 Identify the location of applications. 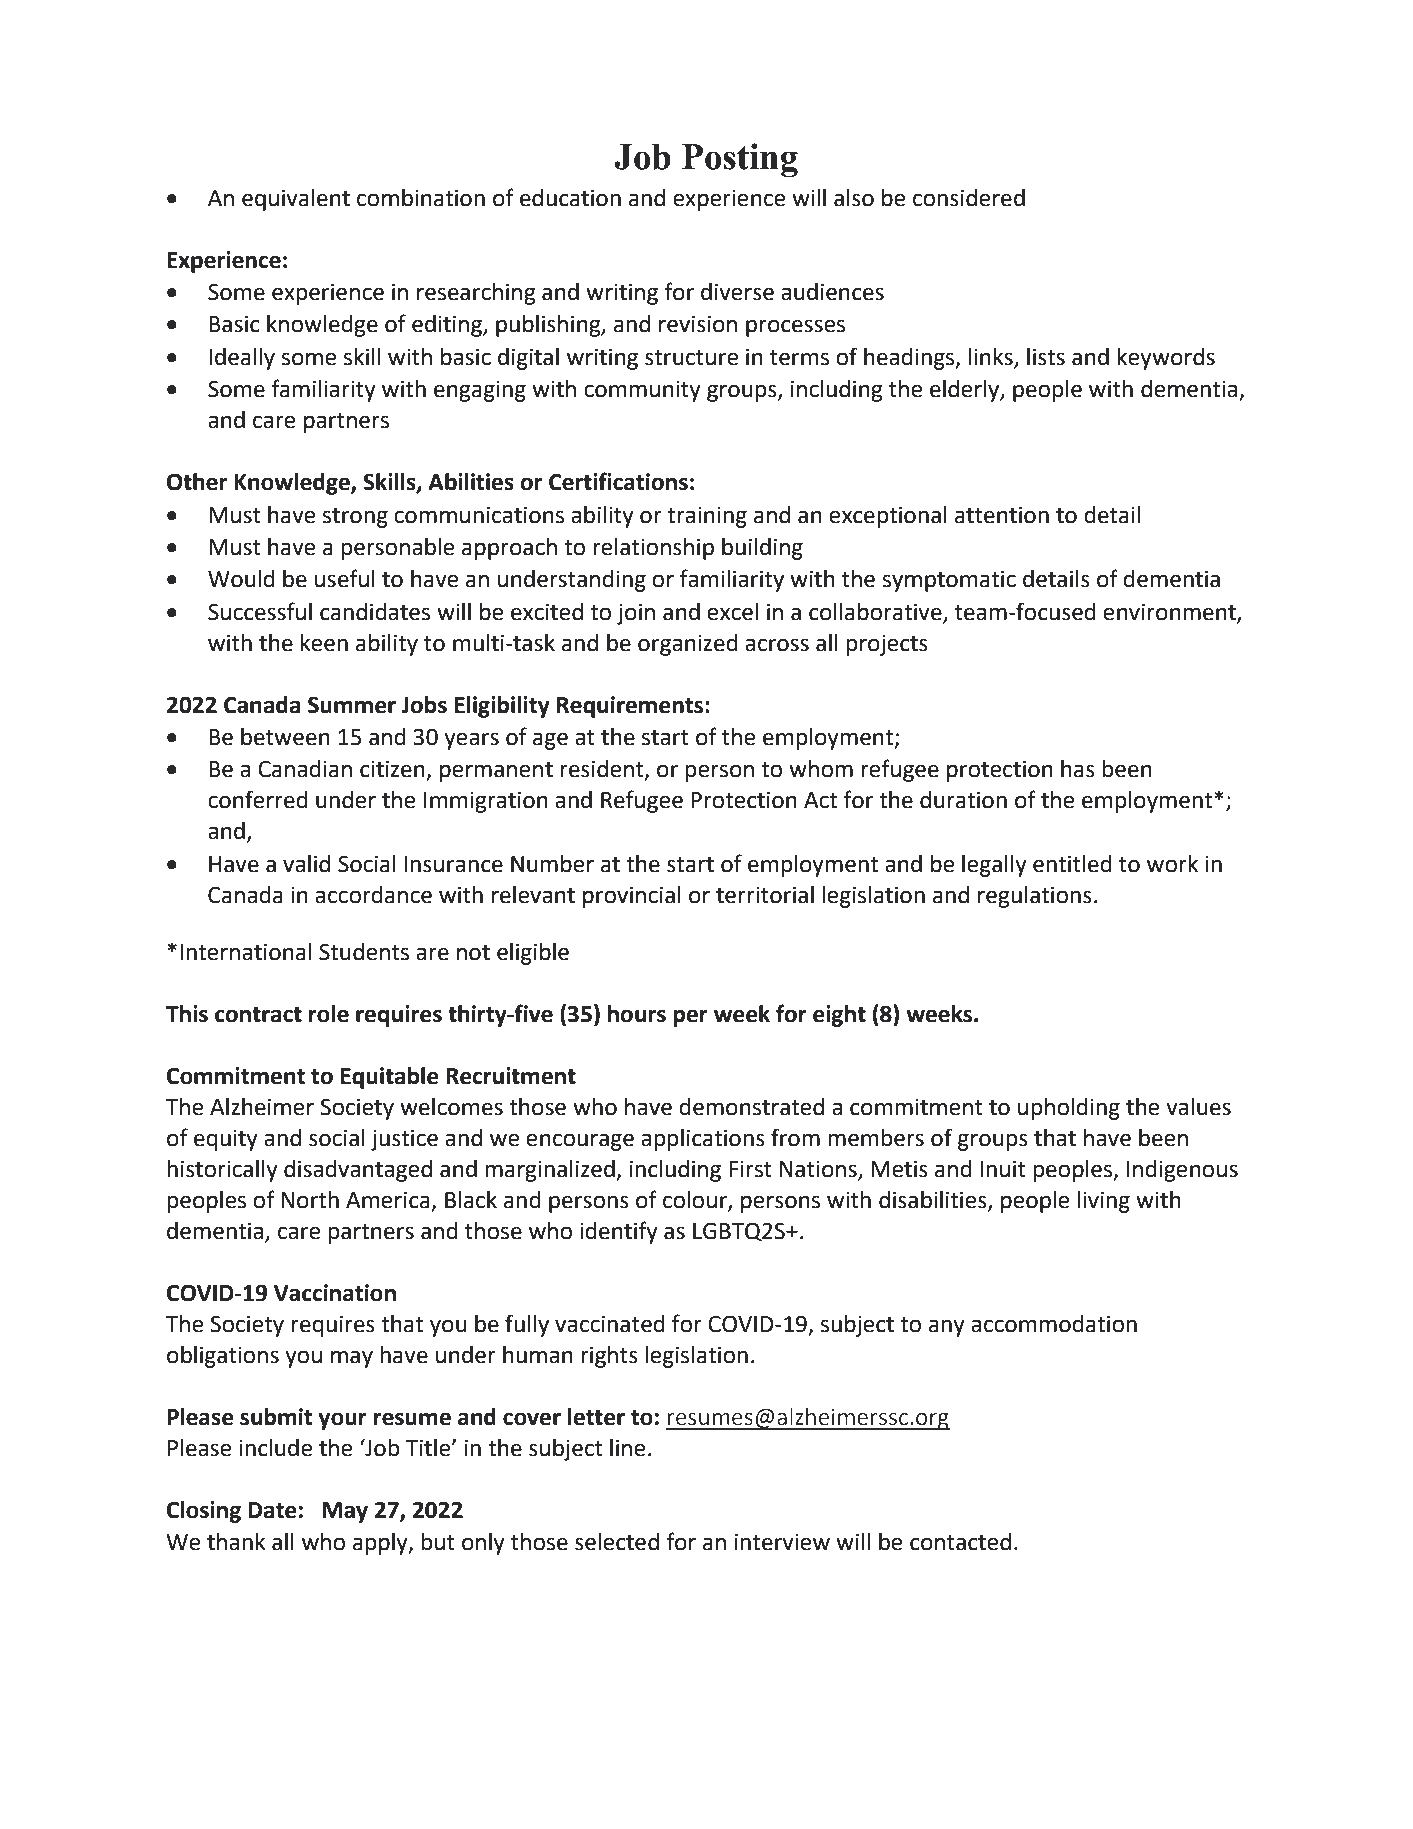
(703, 1140).
